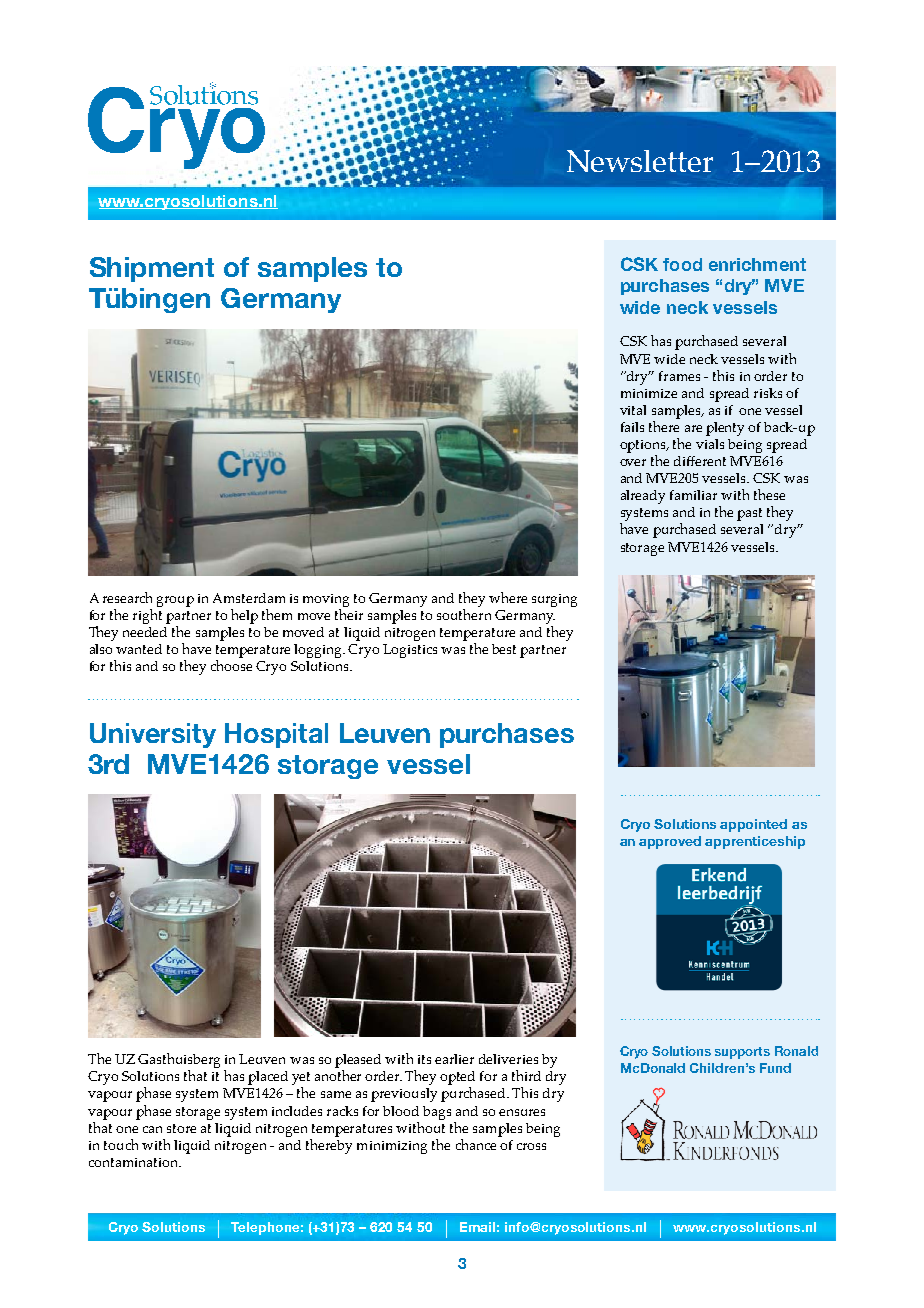  I want to click on group, so click(175, 601).
